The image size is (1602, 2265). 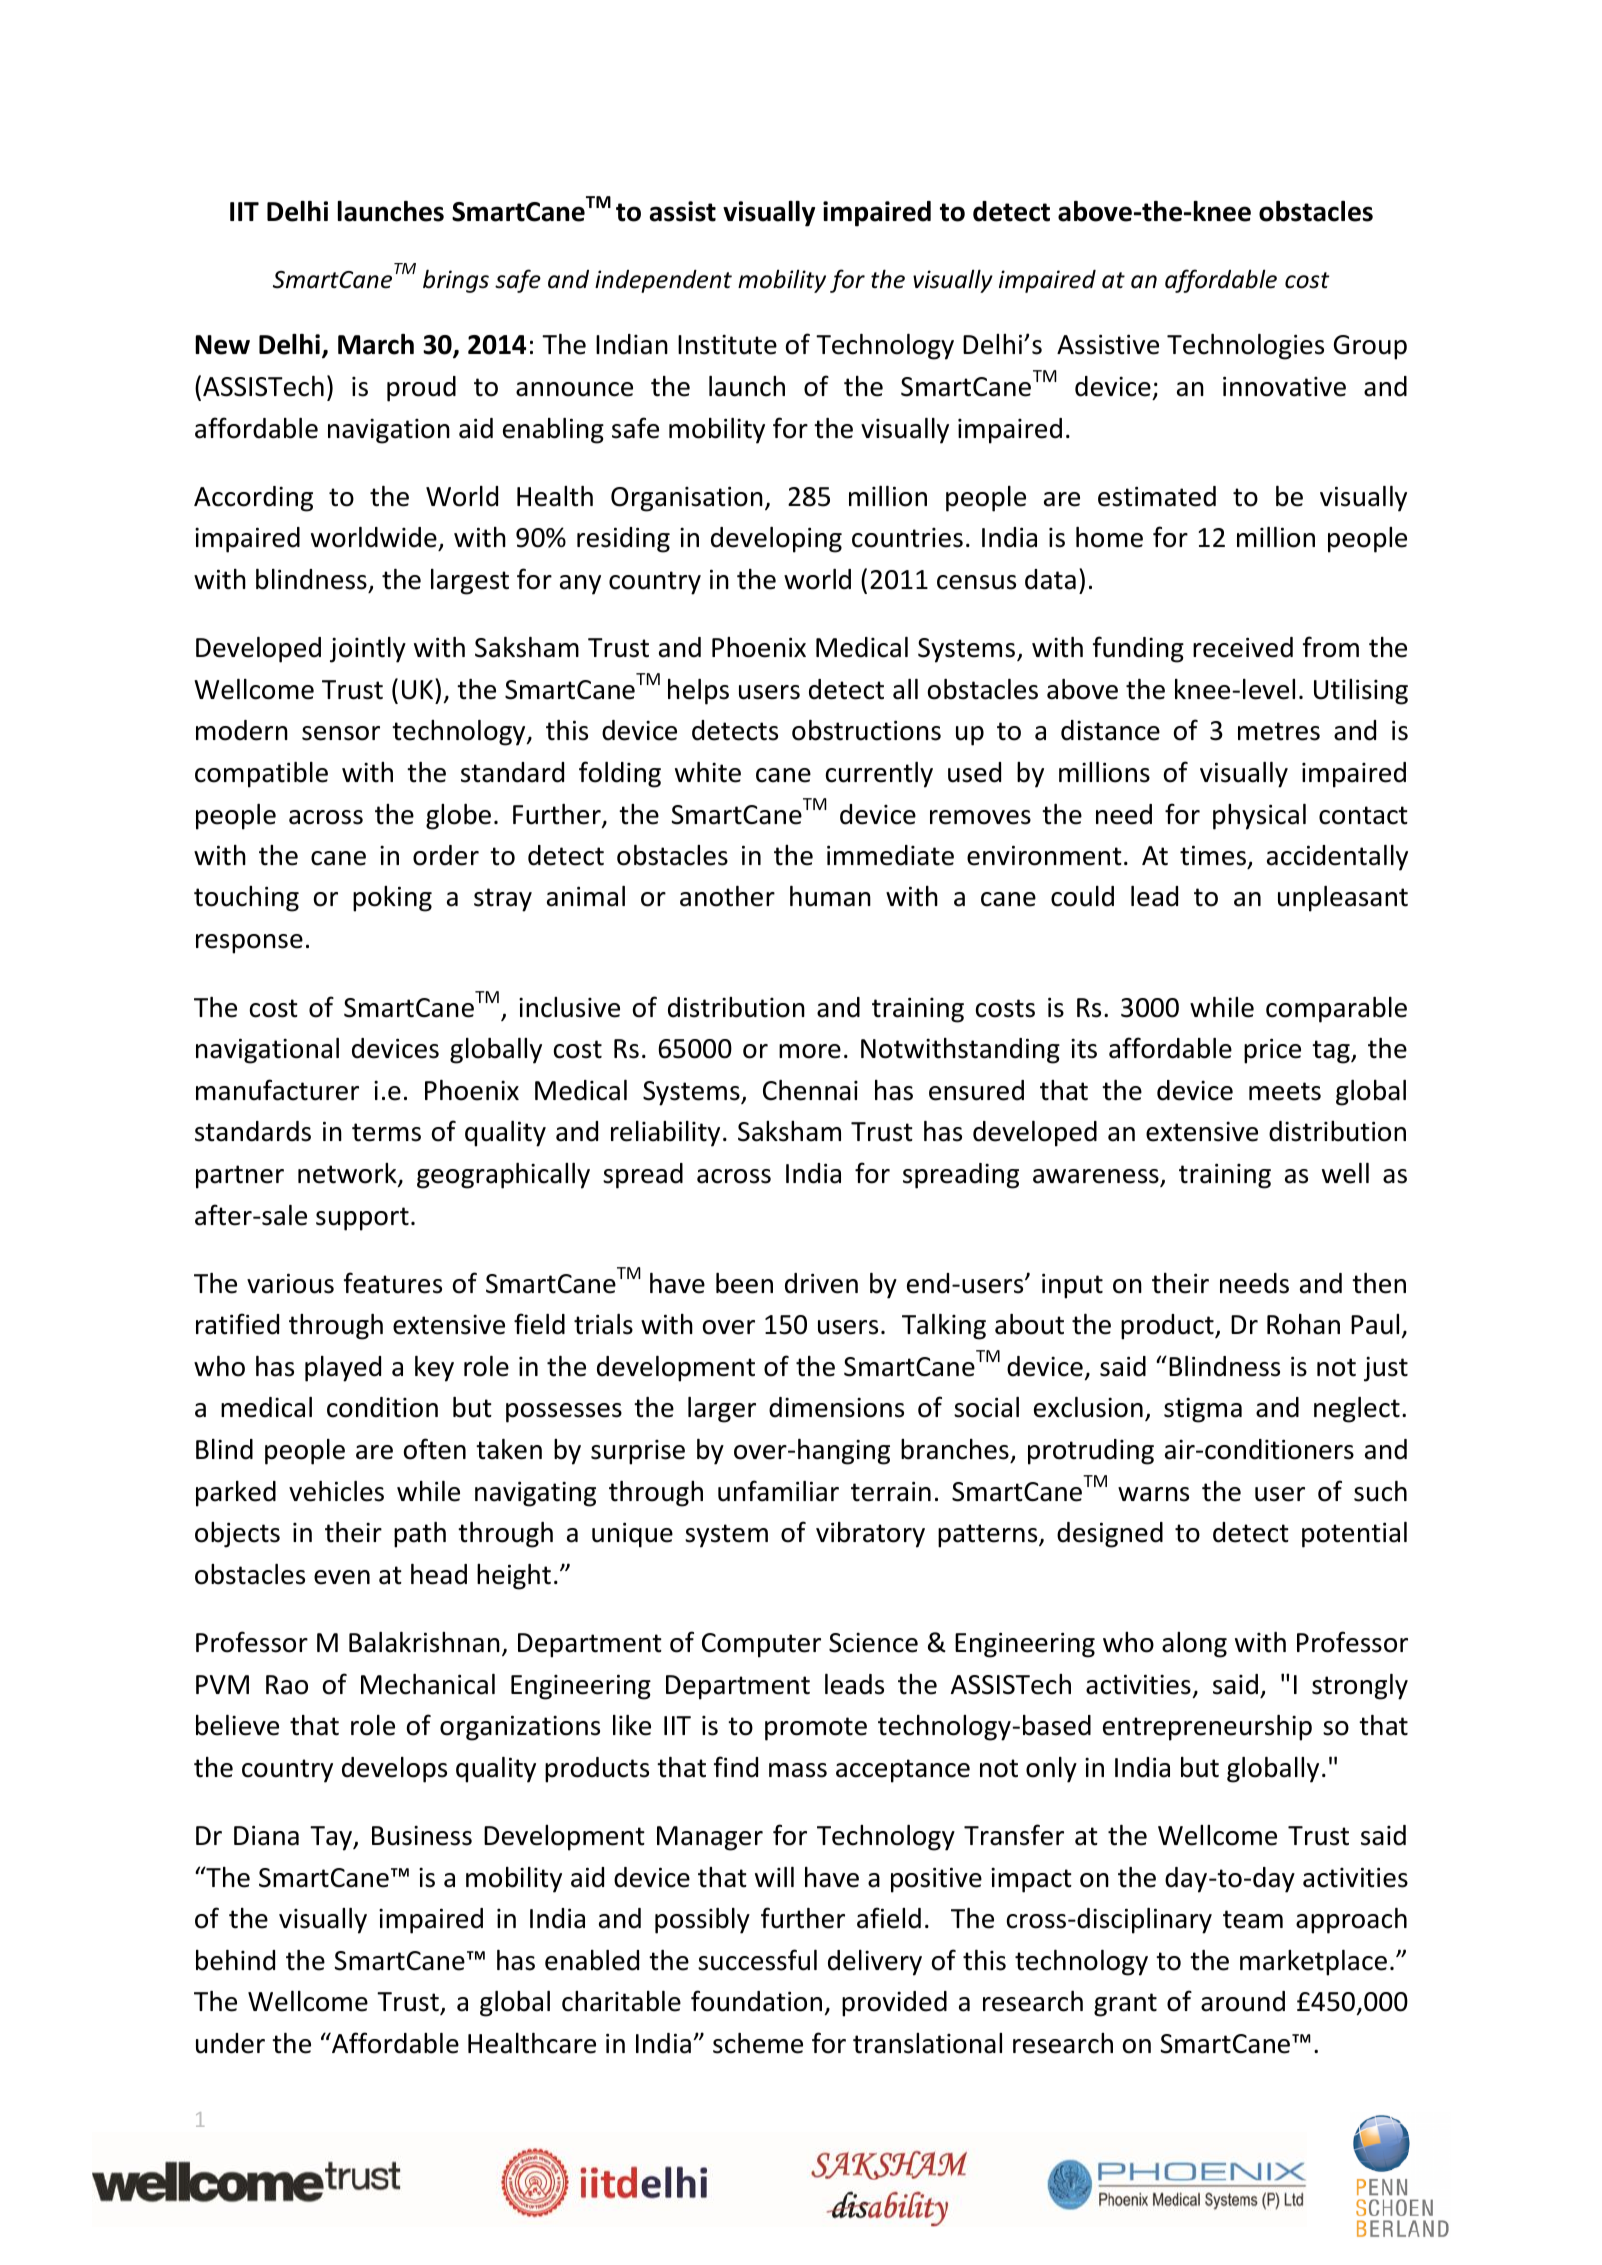 I want to click on Institute, so click(x=727, y=344).
